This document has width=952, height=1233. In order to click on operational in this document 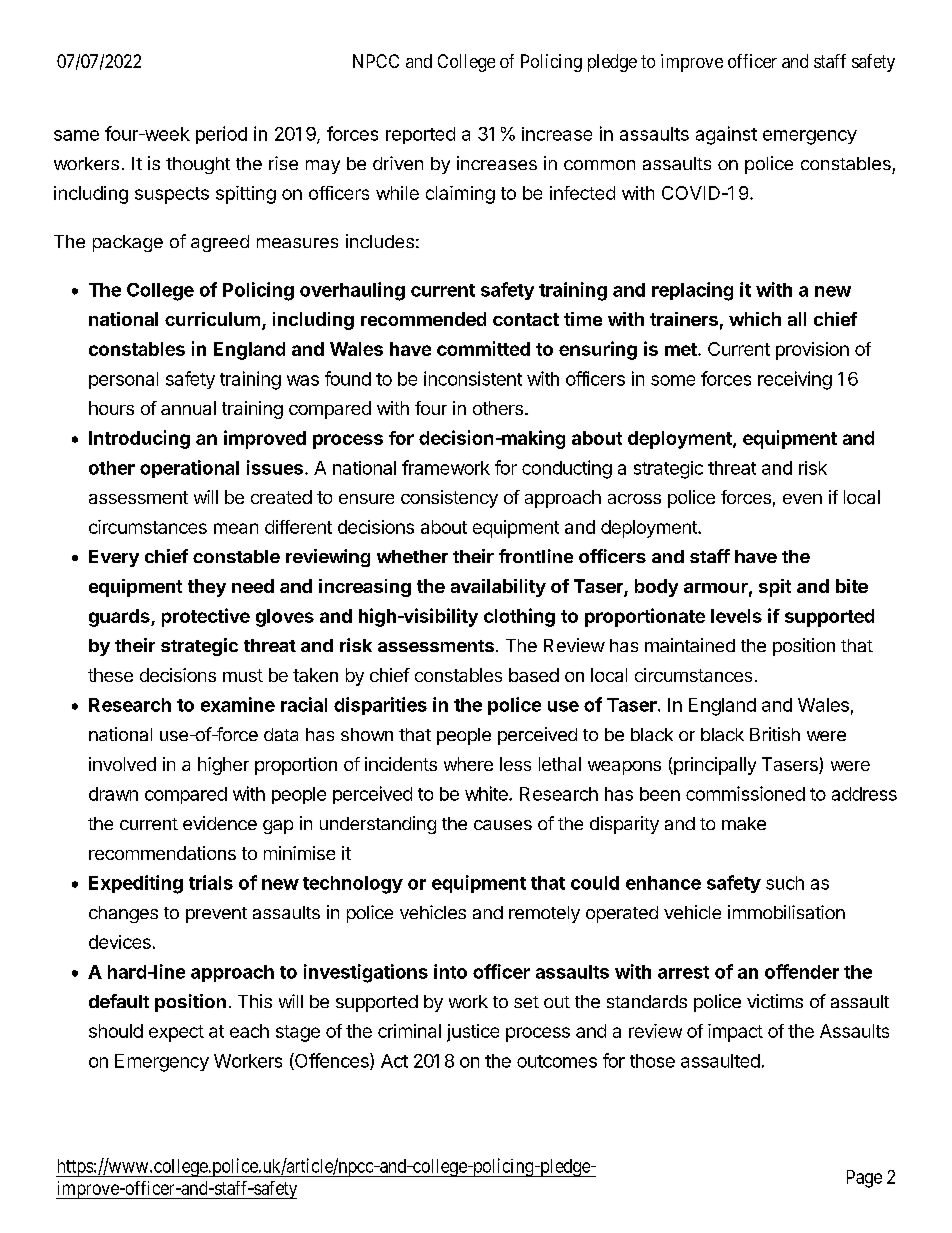, I will do `click(189, 469)`.
